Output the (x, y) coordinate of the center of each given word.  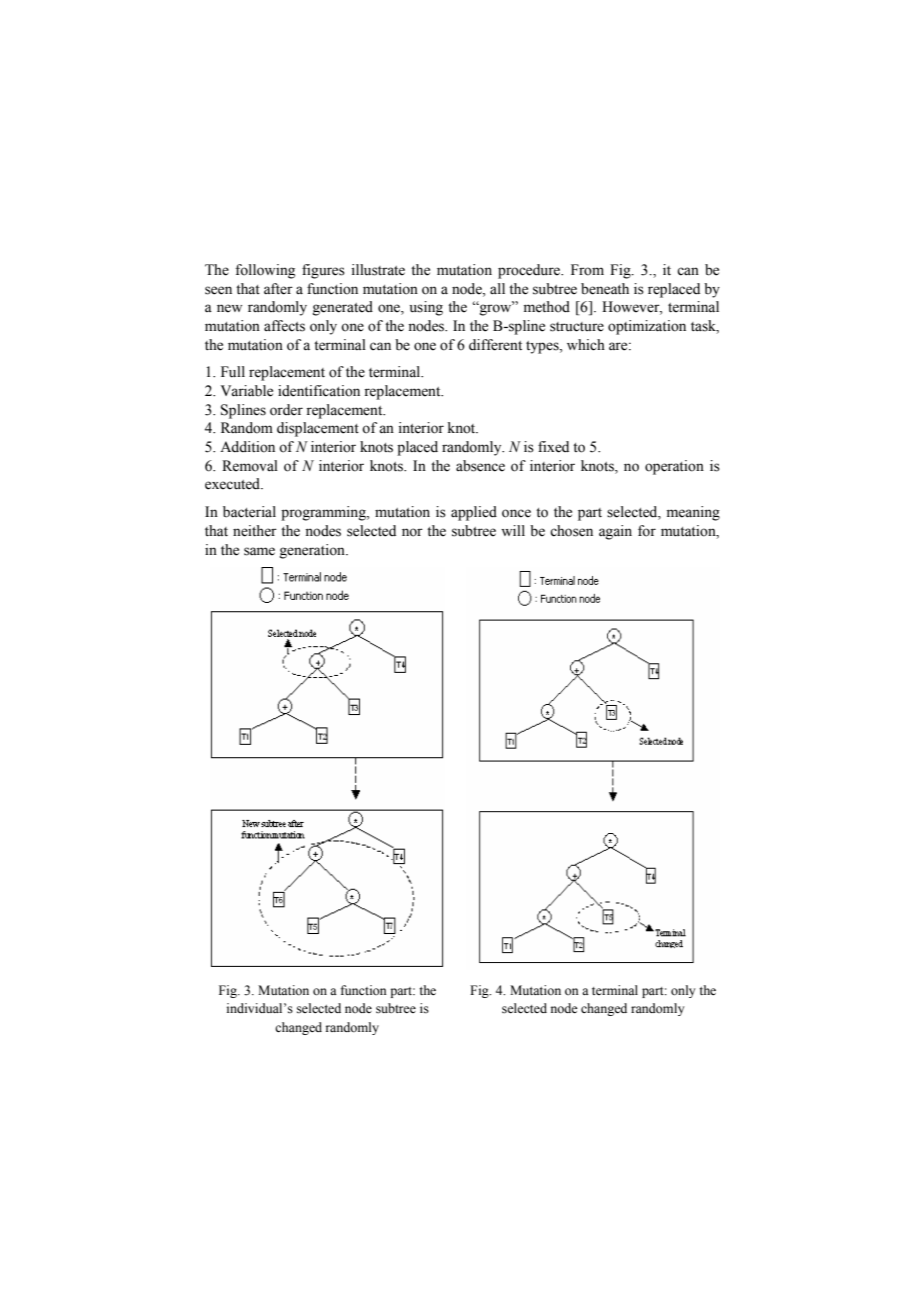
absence (480, 466)
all (497, 288)
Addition (247, 447)
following (265, 271)
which (586, 345)
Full (233, 372)
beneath (605, 289)
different (495, 345)
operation (674, 467)
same (259, 551)
